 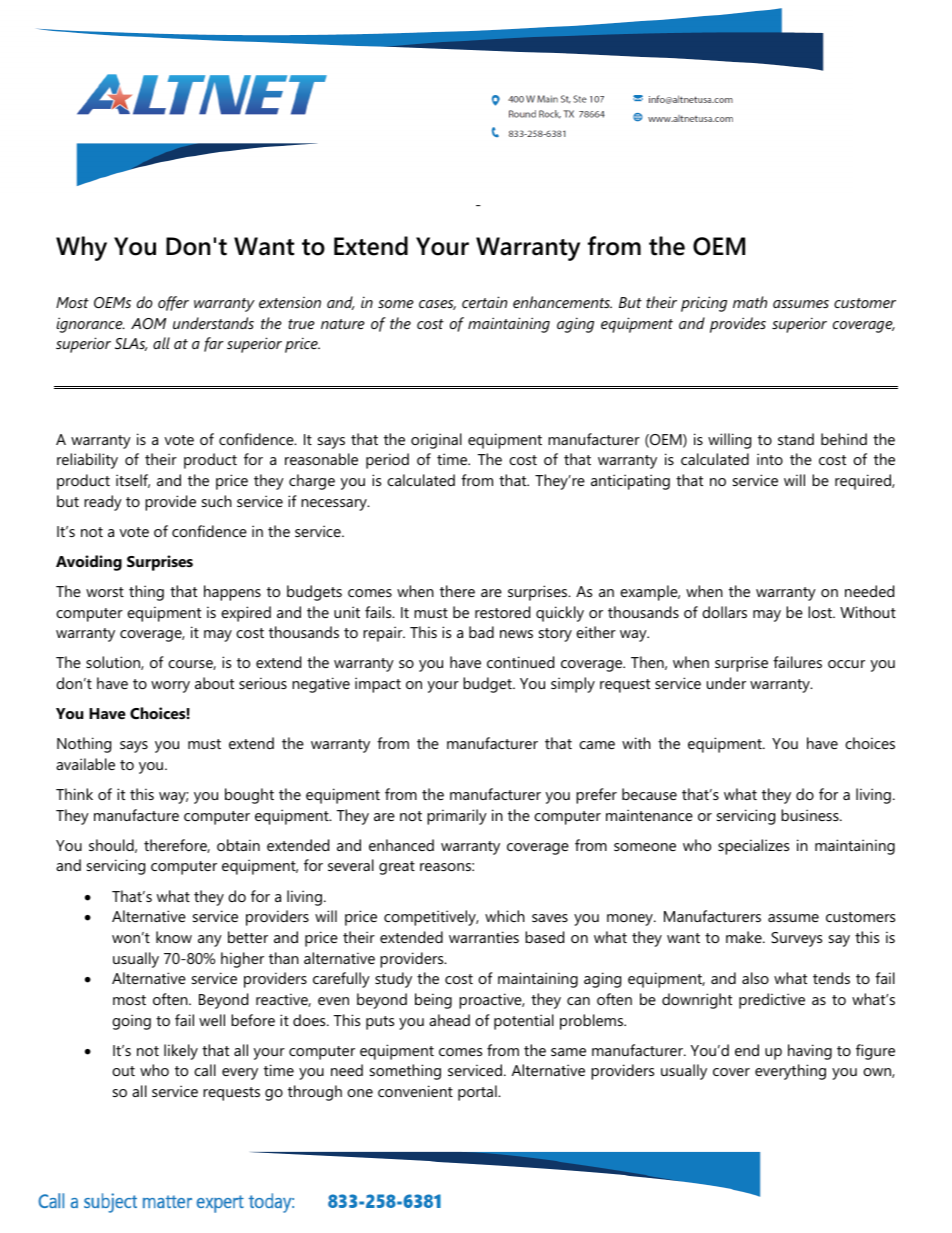 What do you see at coordinates (181, 1052) in the page?
I see `likely` at bounding box center [181, 1052].
